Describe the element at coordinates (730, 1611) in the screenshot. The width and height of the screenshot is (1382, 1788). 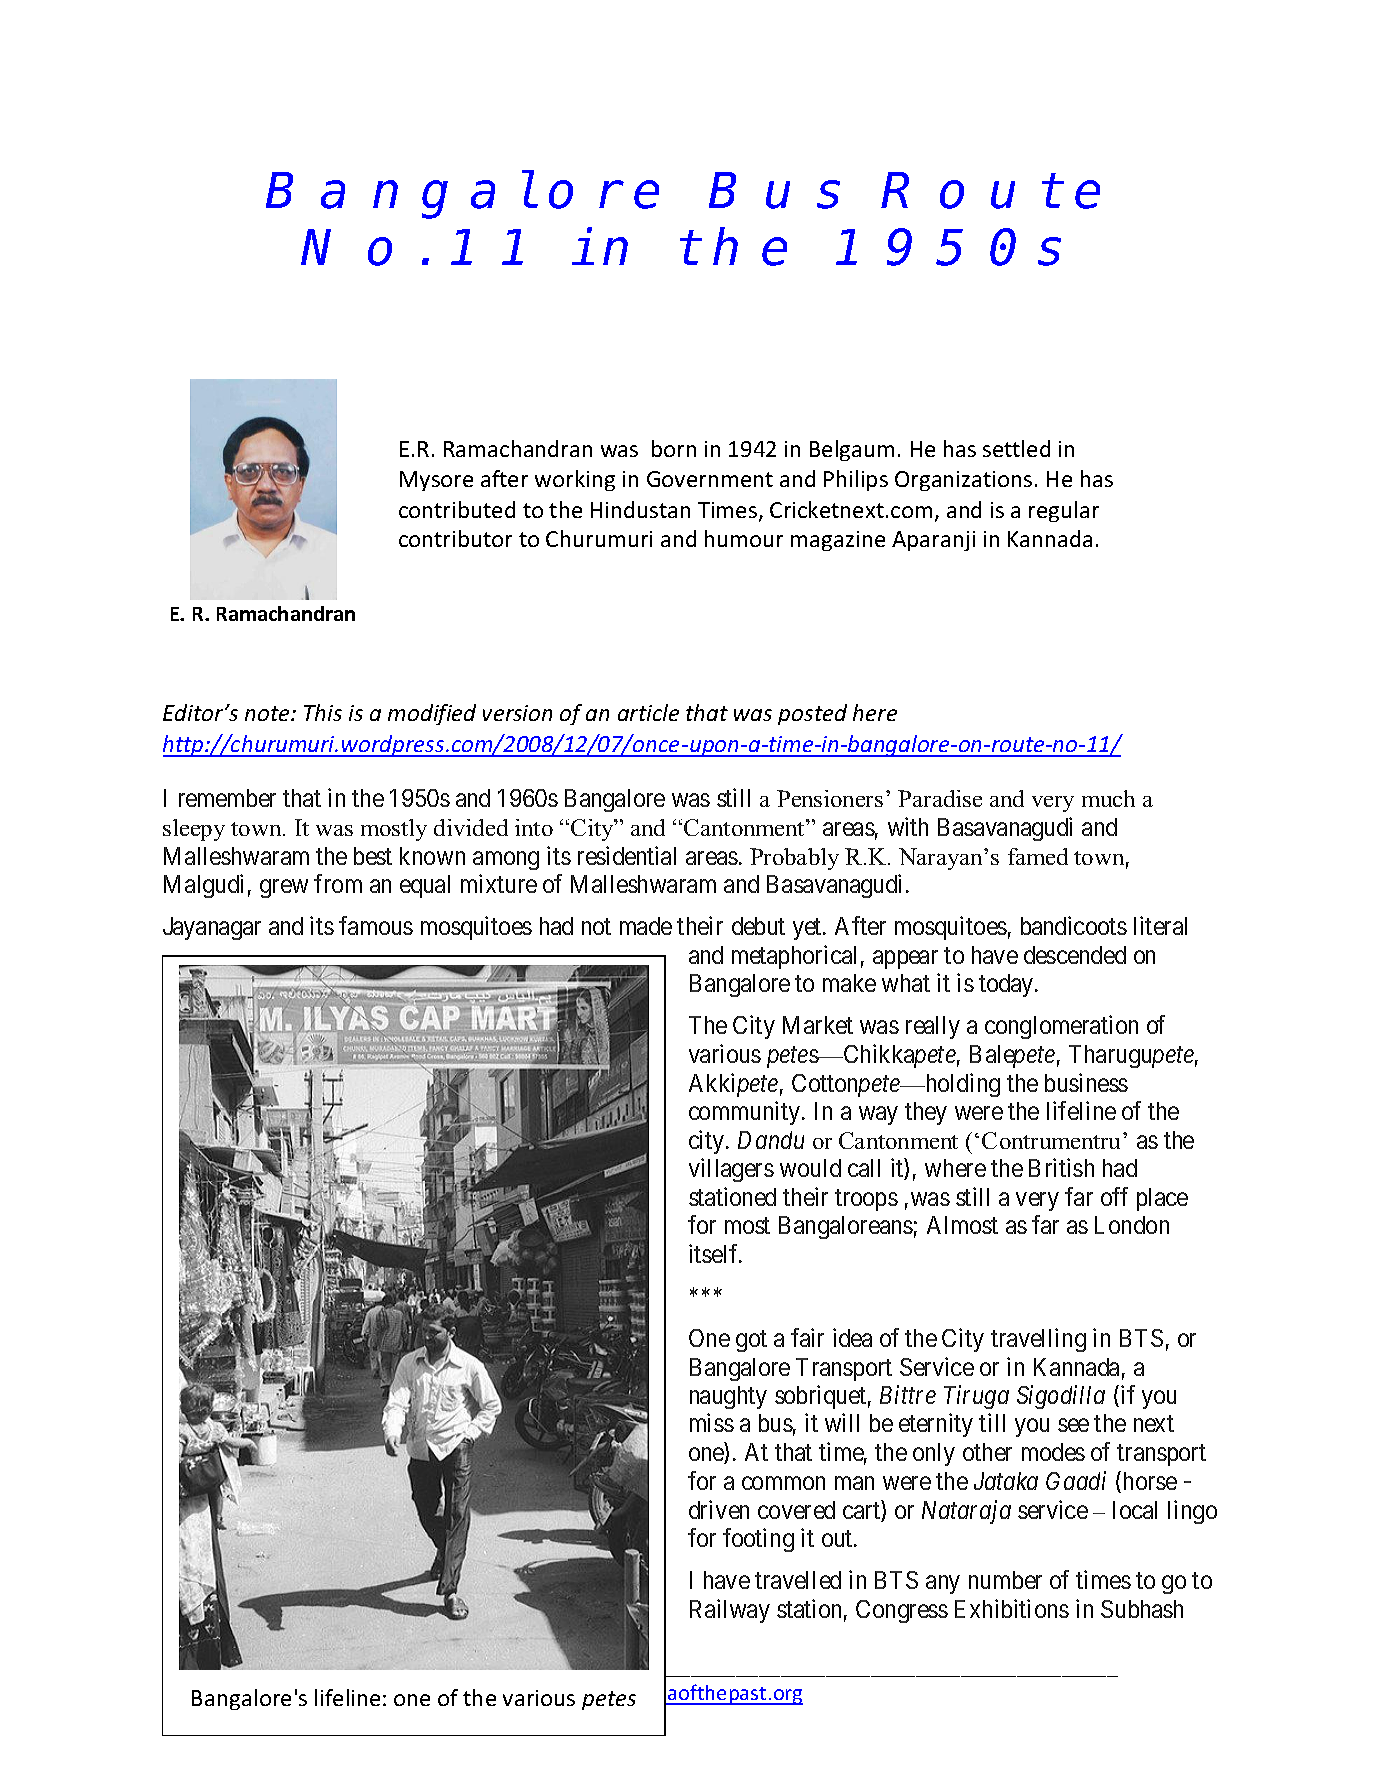
I see `Railway` at that location.
